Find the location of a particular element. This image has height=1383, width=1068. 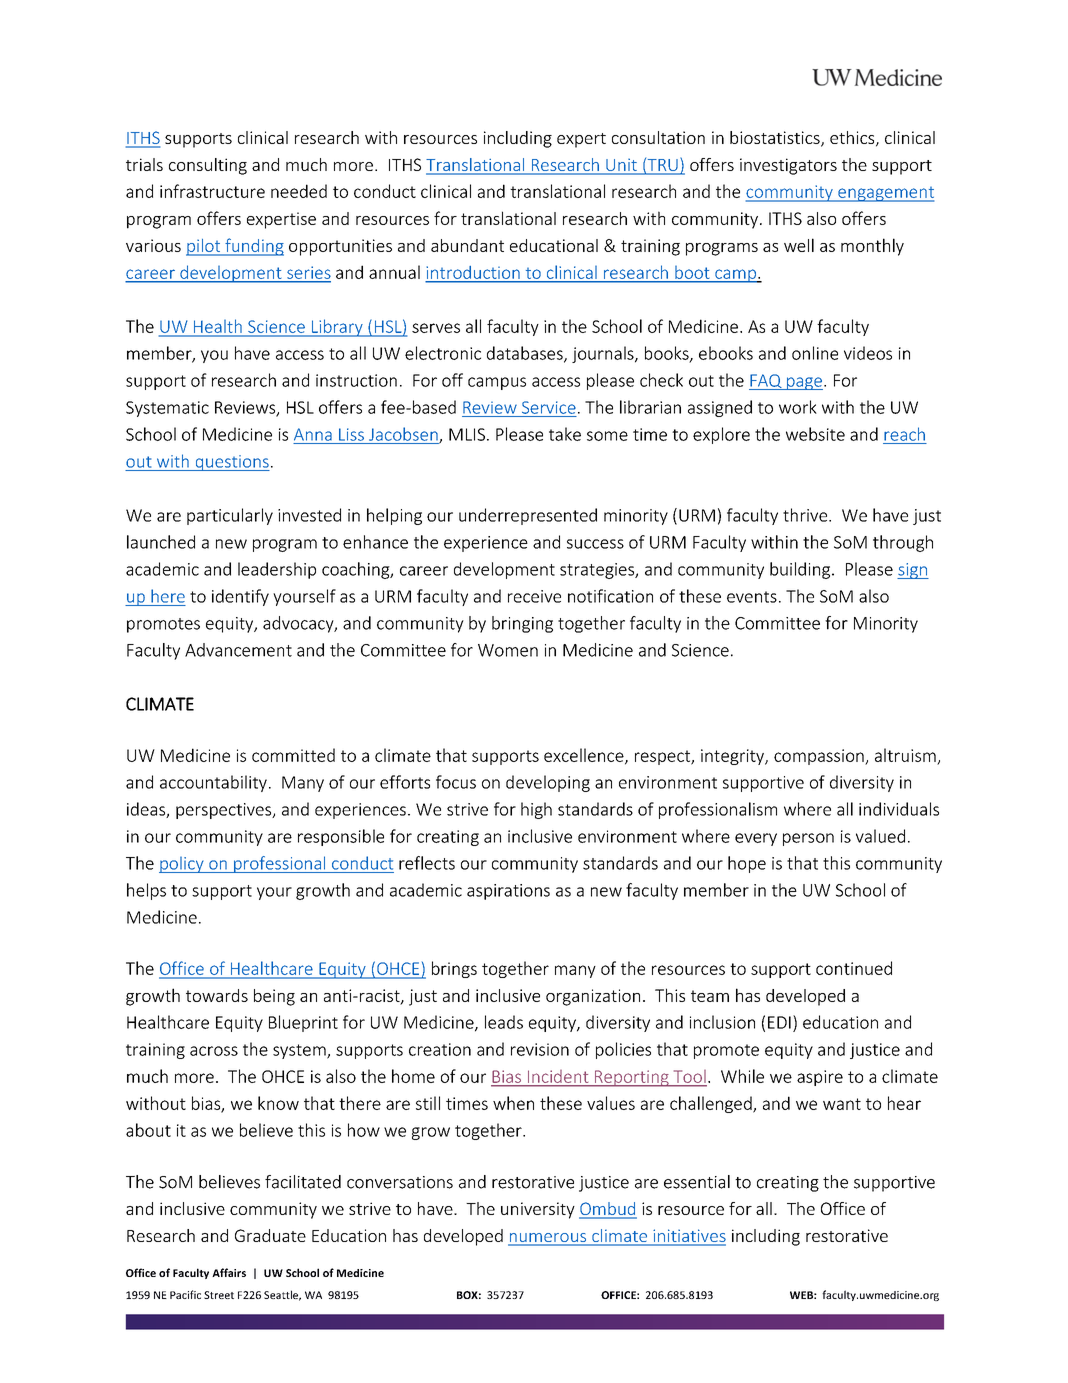

continued is located at coordinates (854, 968).
